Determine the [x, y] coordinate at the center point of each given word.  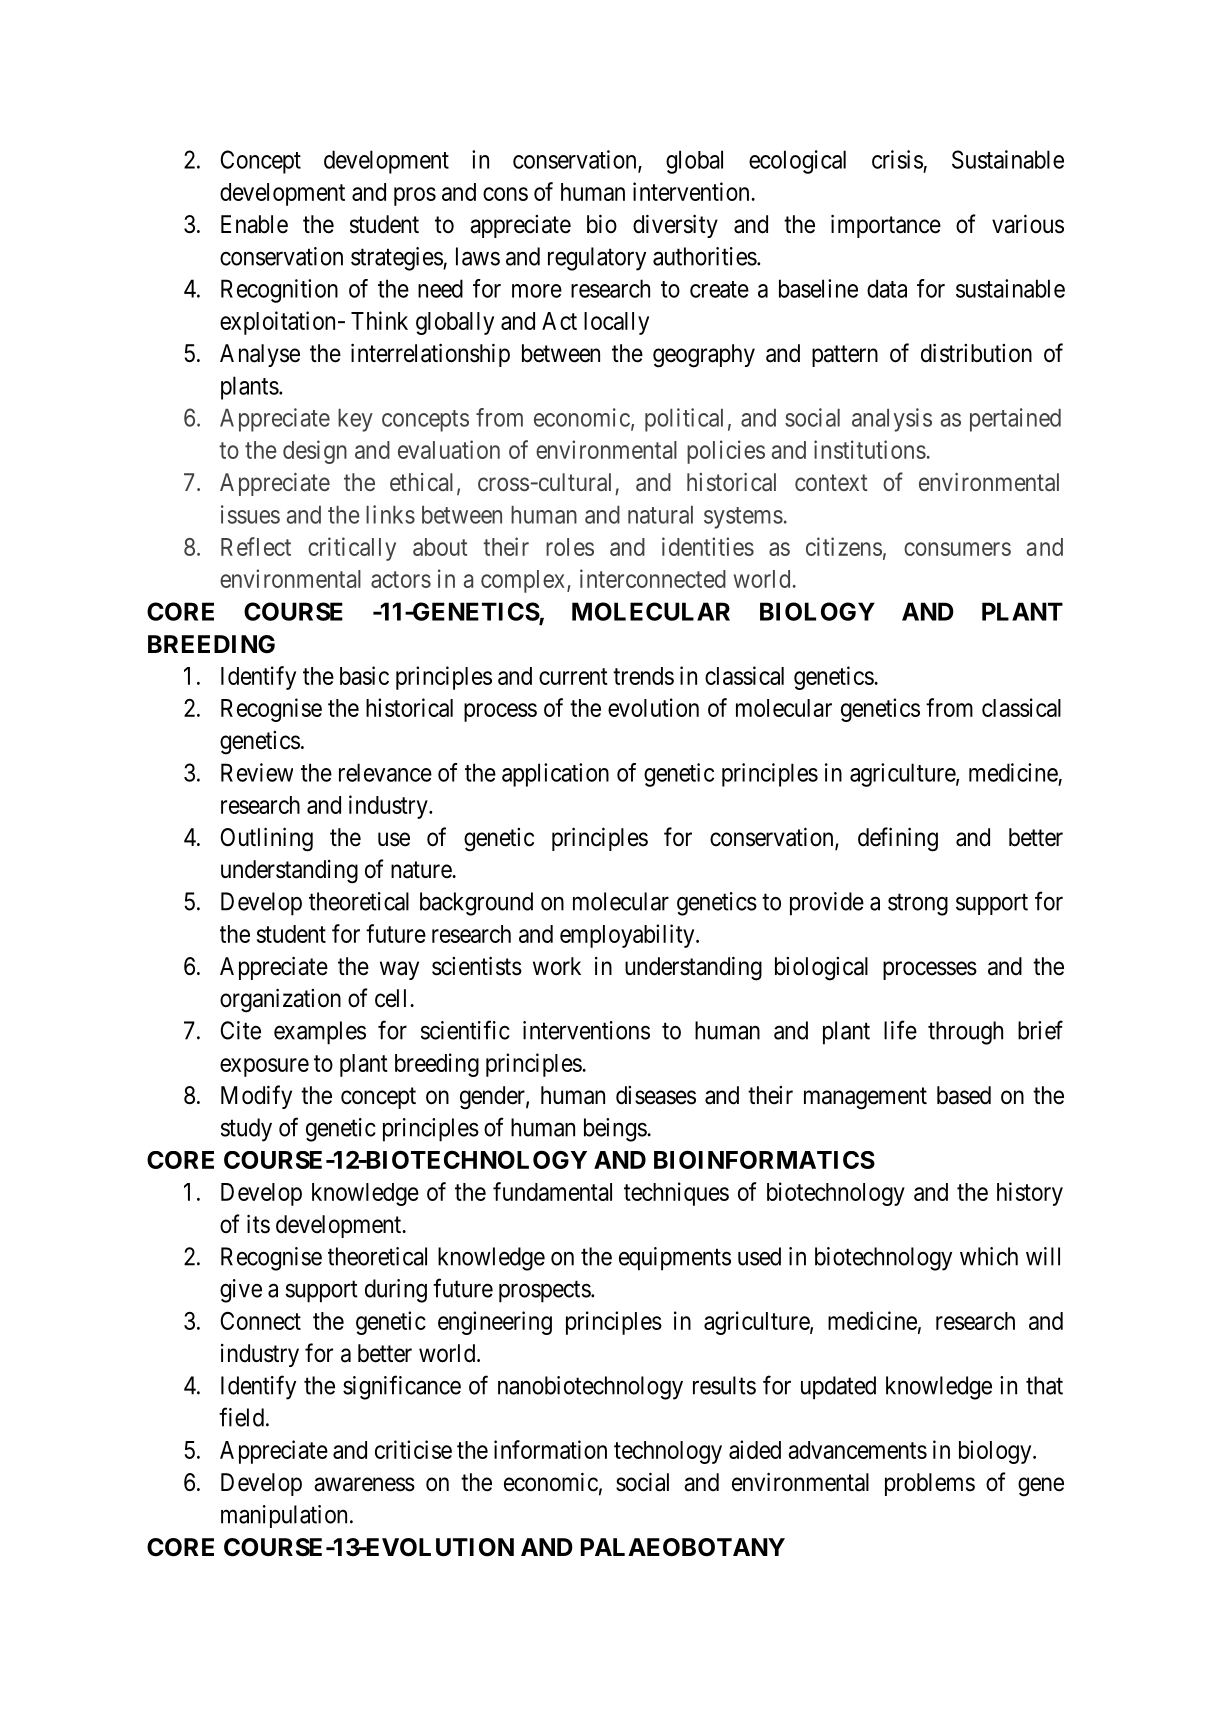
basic [364, 675]
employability [628, 936]
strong [918, 905]
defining [898, 839]
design [315, 452]
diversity [675, 226]
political [684, 420]
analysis [892, 420]
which [989, 1256]
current [573, 676]
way [399, 970]
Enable [254, 224]
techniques [676, 1194]
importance [886, 226]
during [396, 1291]
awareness [364, 1484]
